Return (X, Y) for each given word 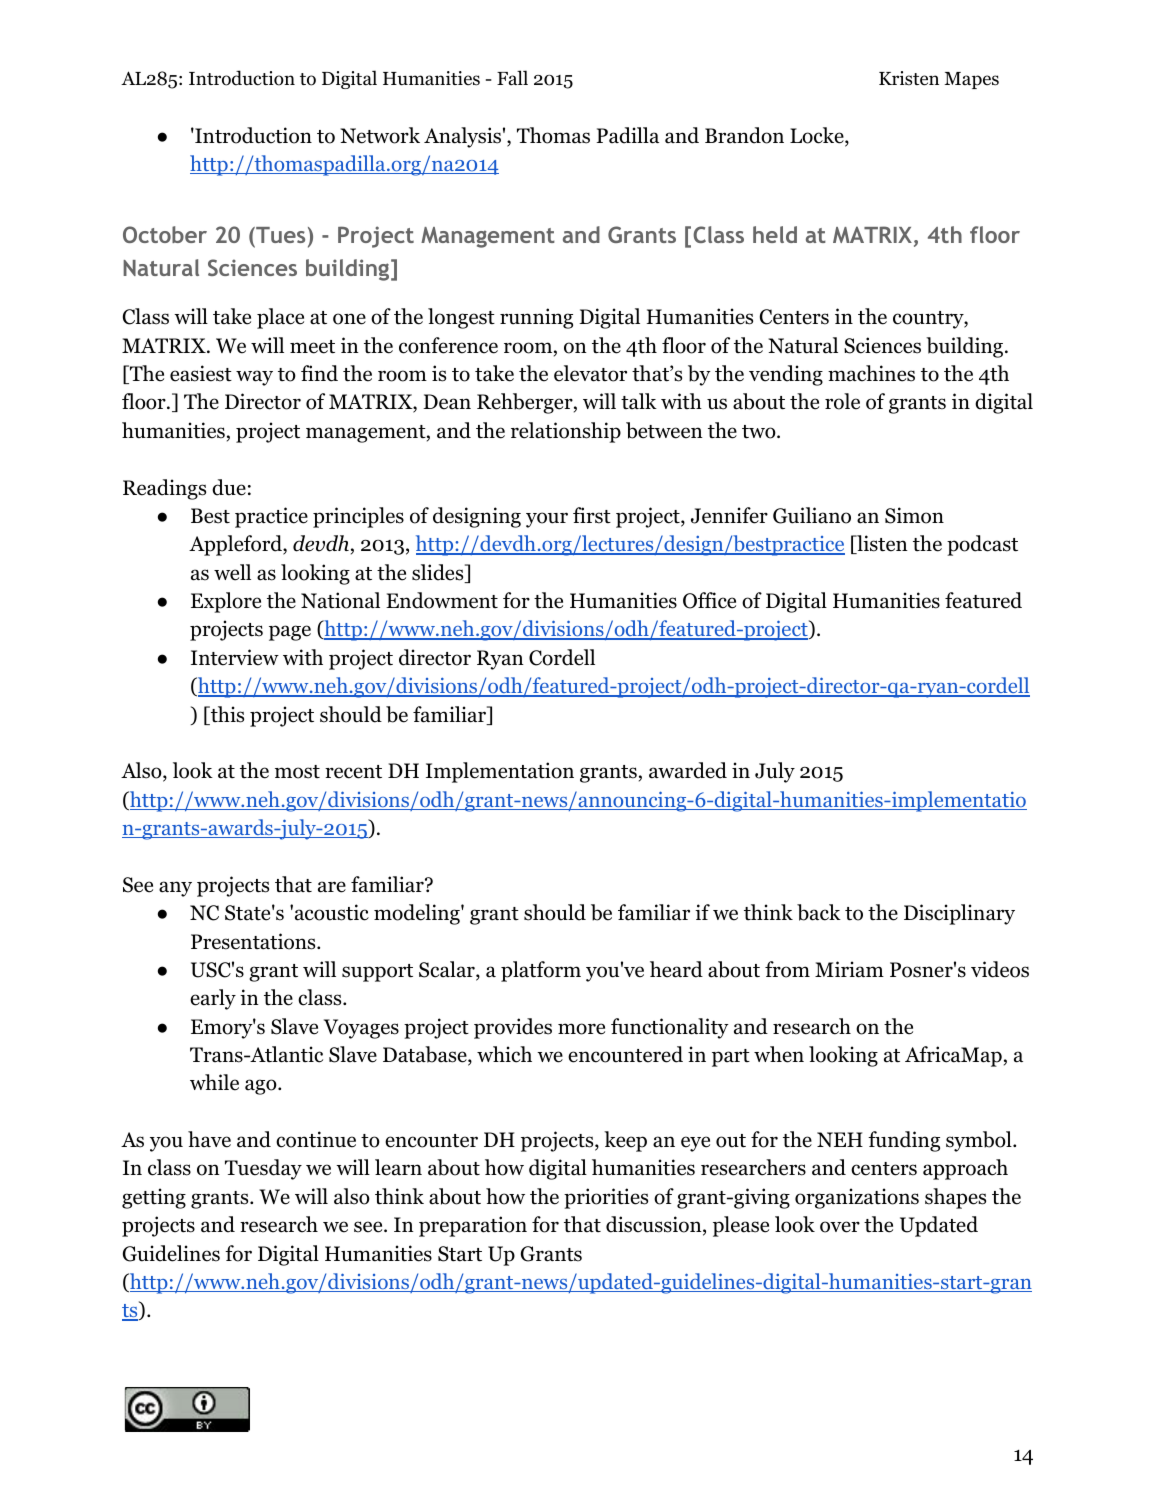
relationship (566, 432)
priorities (606, 1198)
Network (380, 135)
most (297, 772)
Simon (914, 515)
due (229, 487)
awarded (688, 770)
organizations (857, 1198)
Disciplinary (959, 914)
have (209, 1139)
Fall (512, 78)
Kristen (909, 78)
